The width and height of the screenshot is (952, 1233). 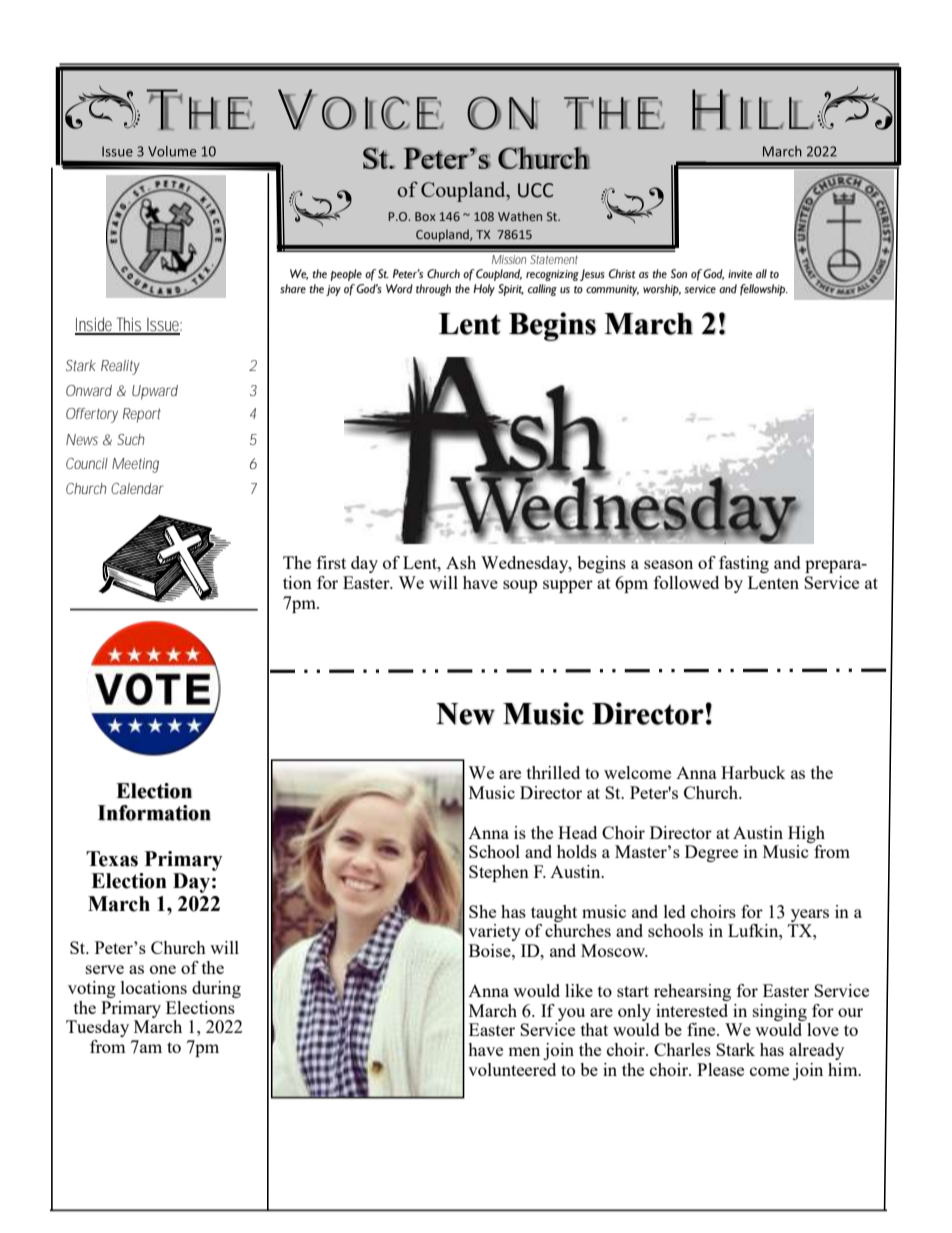 I want to click on Texas, so click(x=112, y=859).
